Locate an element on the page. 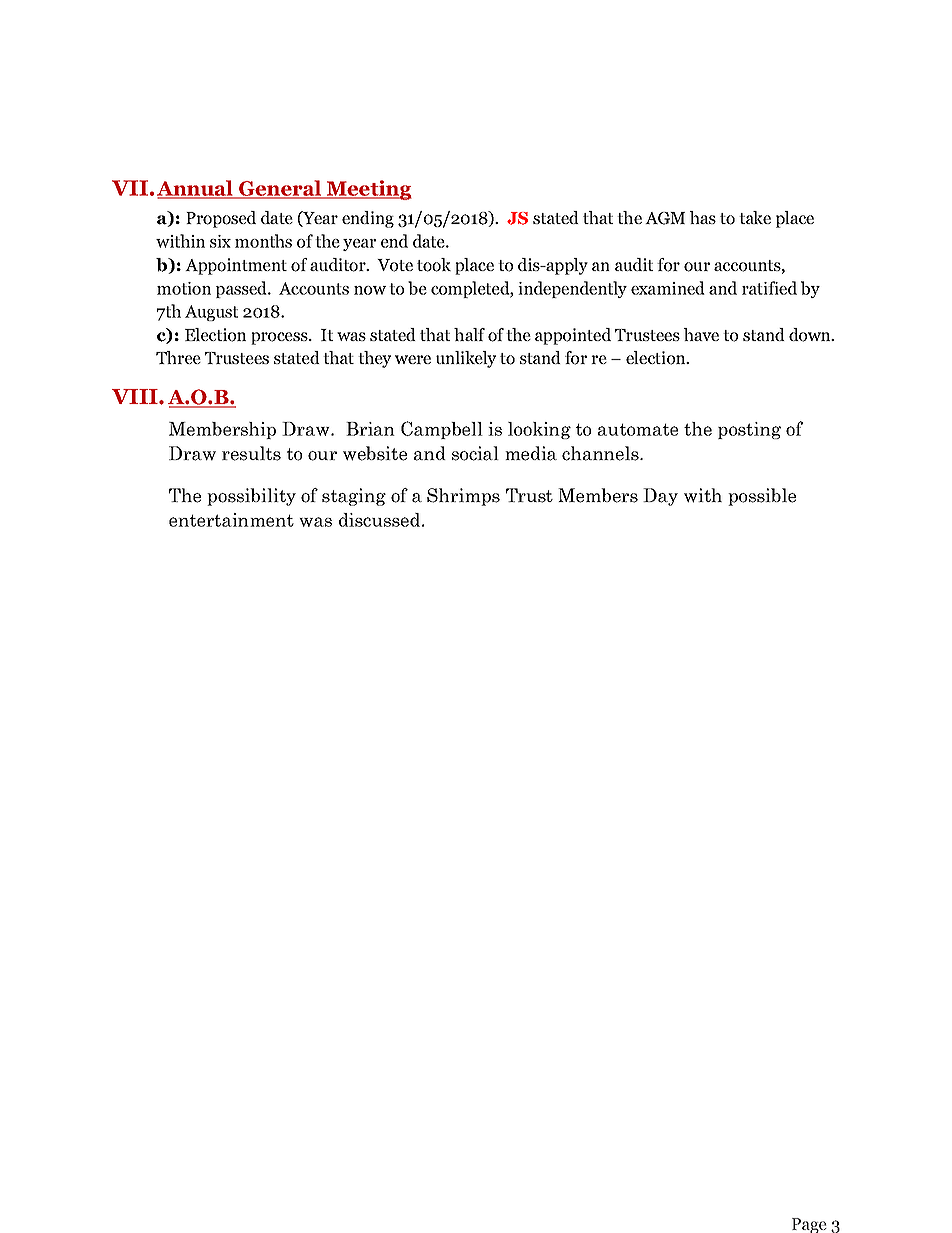  Proposed is located at coordinates (221, 219).
